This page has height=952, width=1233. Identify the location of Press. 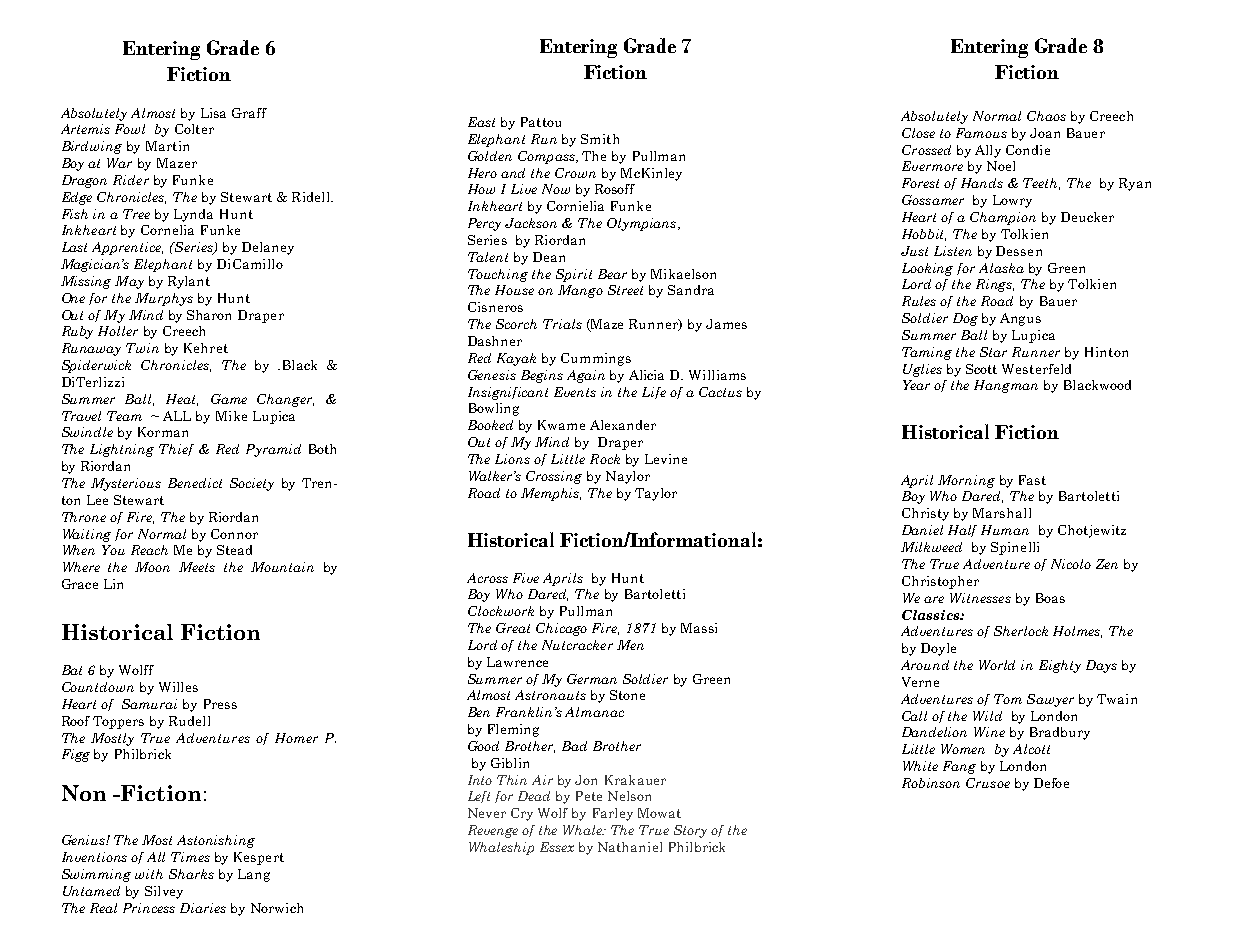
(220, 704).
